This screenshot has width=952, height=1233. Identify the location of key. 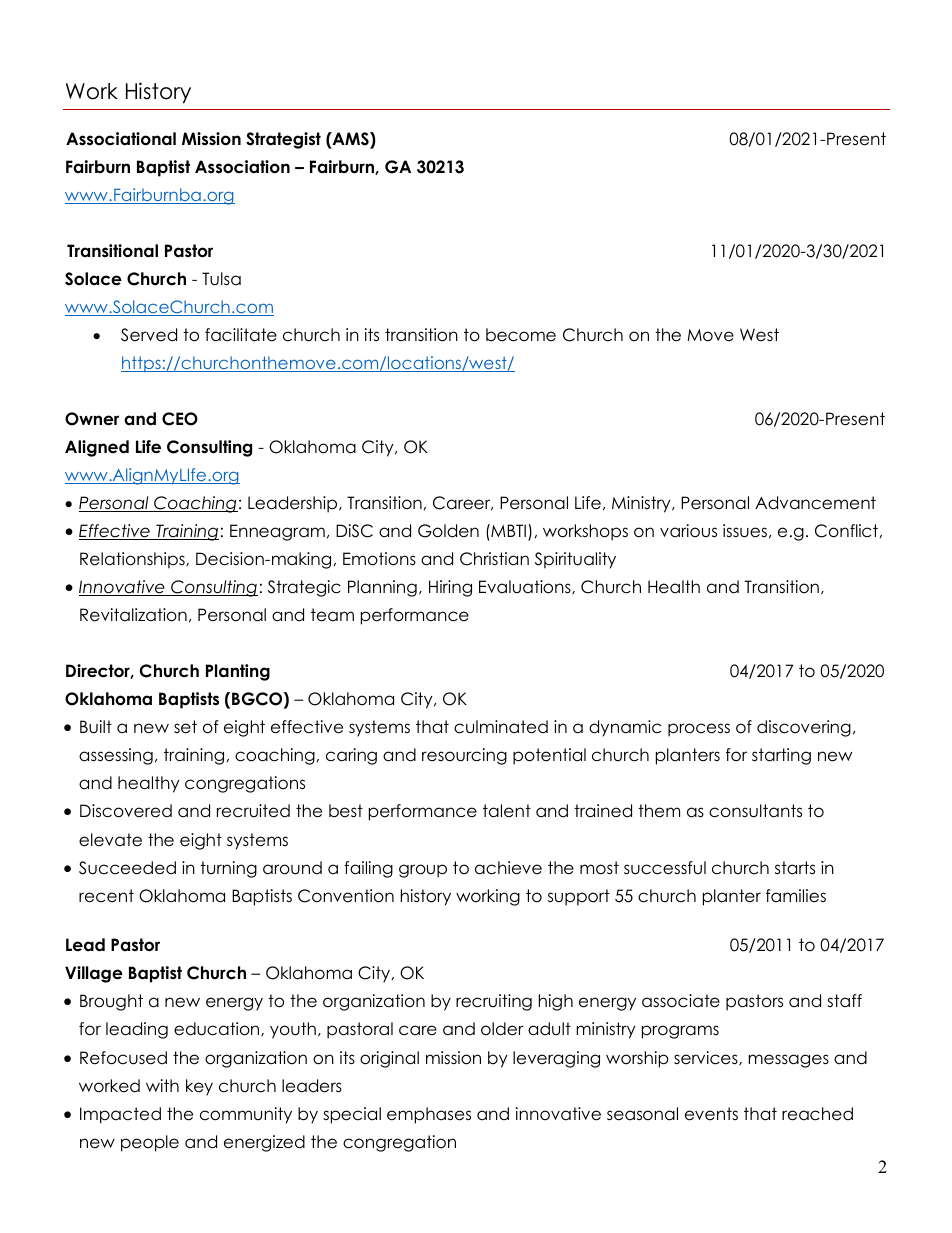
(199, 1087).
